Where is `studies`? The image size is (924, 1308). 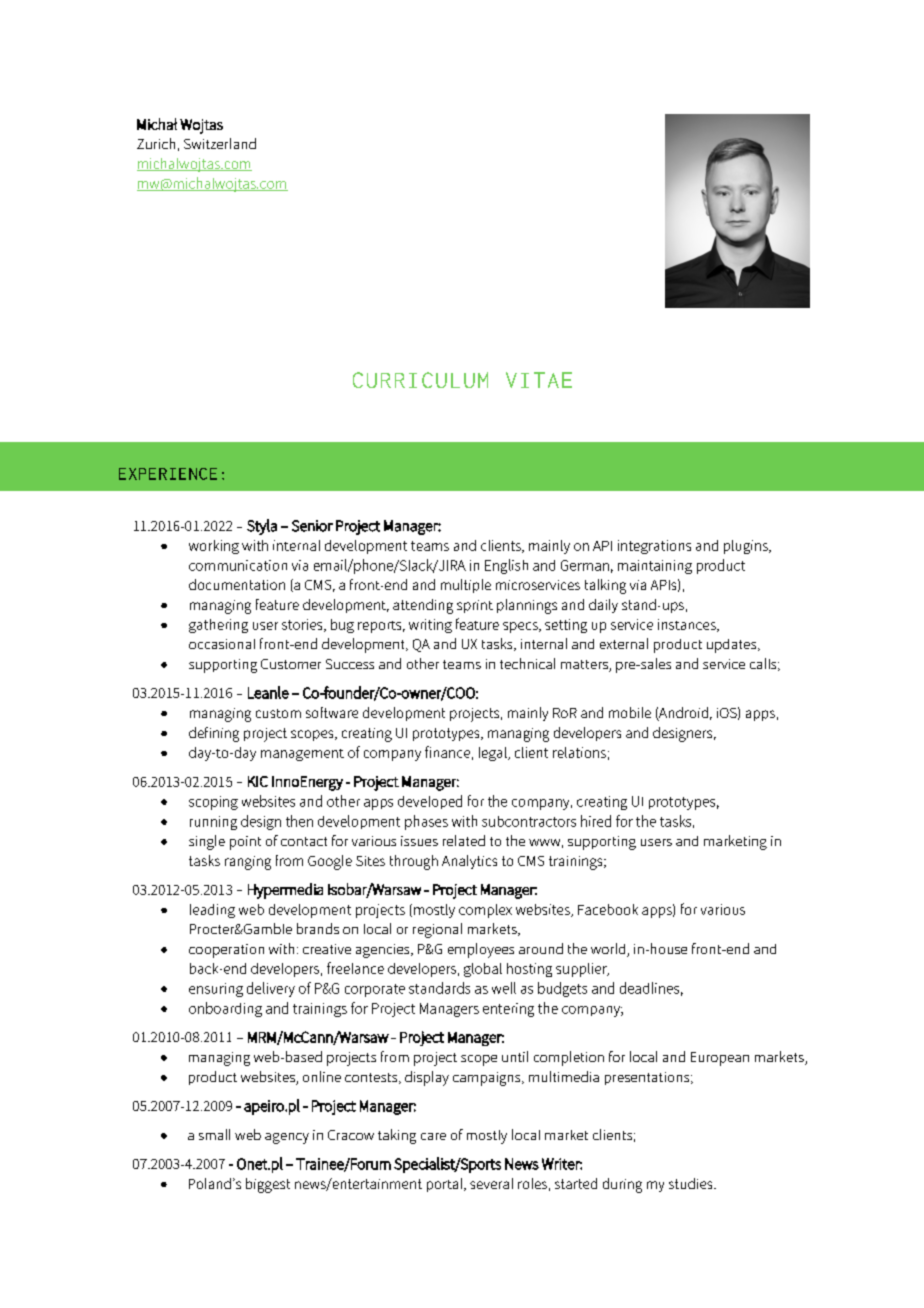
studies is located at coordinates (692, 1183).
